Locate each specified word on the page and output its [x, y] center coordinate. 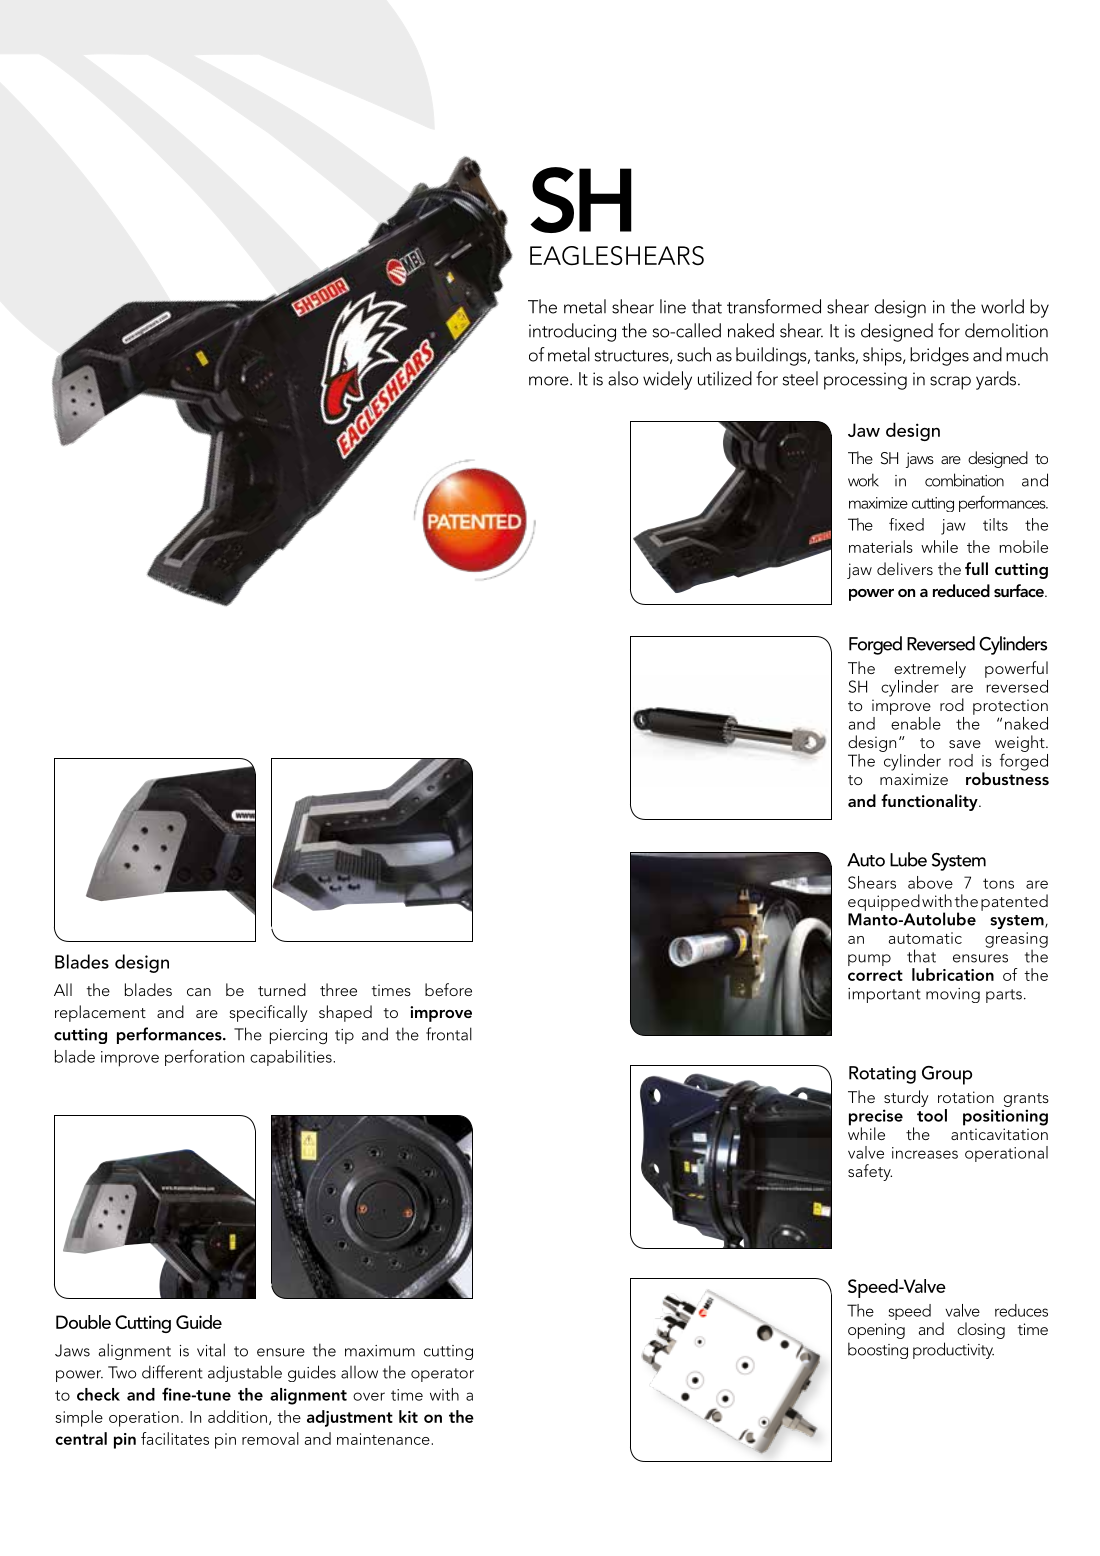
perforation [204, 1057]
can [199, 992]
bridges [939, 356]
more [550, 381]
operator [442, 1375]
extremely [930, 669]
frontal [449, 1034]
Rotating [882, 1075]
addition [237, 1416]
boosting [878, 1350]
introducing [572, 332]
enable [915, 722]
